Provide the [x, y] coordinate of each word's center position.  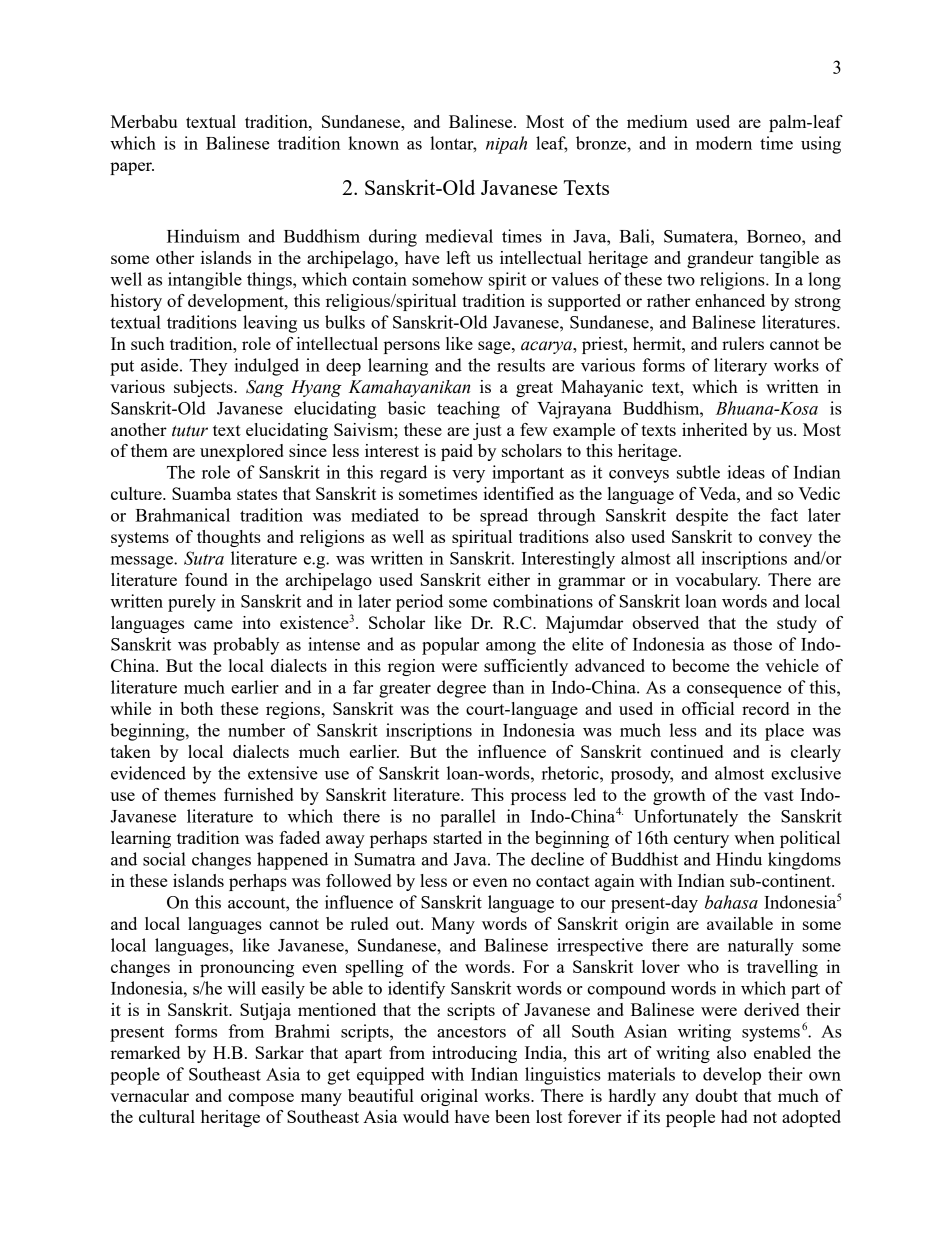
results [521, 365]
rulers [743, 343]
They [208, 367]
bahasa [731, 902]
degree [461, 689]
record [765, 708]
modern [724, 143]
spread [504, 517]
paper [132, 168]
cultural [167, 1116]
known [373, 143]
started [457, 837]
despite [702, 517]
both [196, 708]
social [164, 859]
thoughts [229, 538]
